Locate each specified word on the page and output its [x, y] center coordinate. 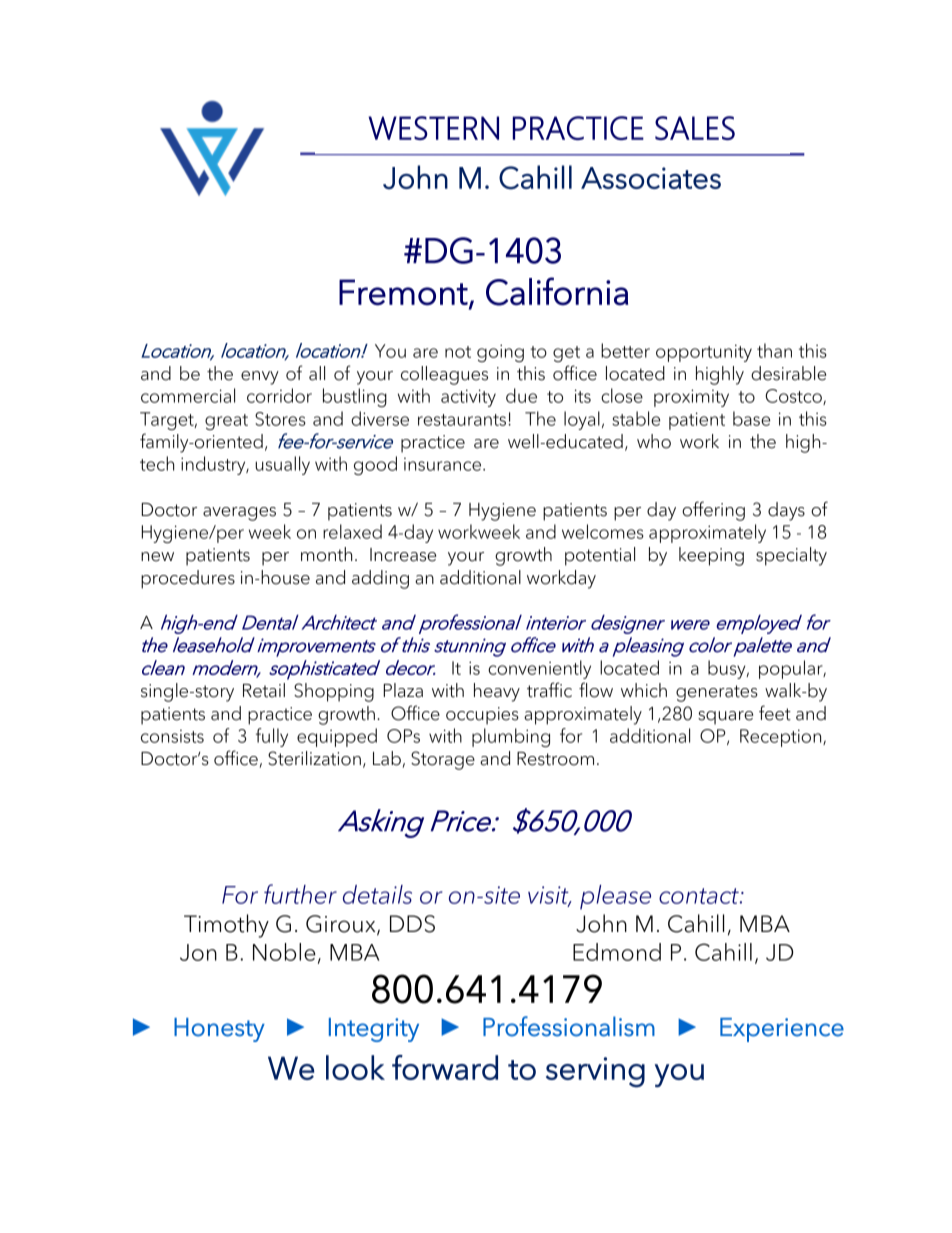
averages [239, 514]
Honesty [219, 1030]
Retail [264, 690]
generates [717, 693]
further [300, 894]
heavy [497, 692]
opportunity [704, 353]
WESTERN [433, 128]
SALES [695, 128]
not [458, 352]
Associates [651, 178]
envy [260, 378]
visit [549, 896]
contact [700, 896]
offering [713, 511]
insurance [442, 464]
